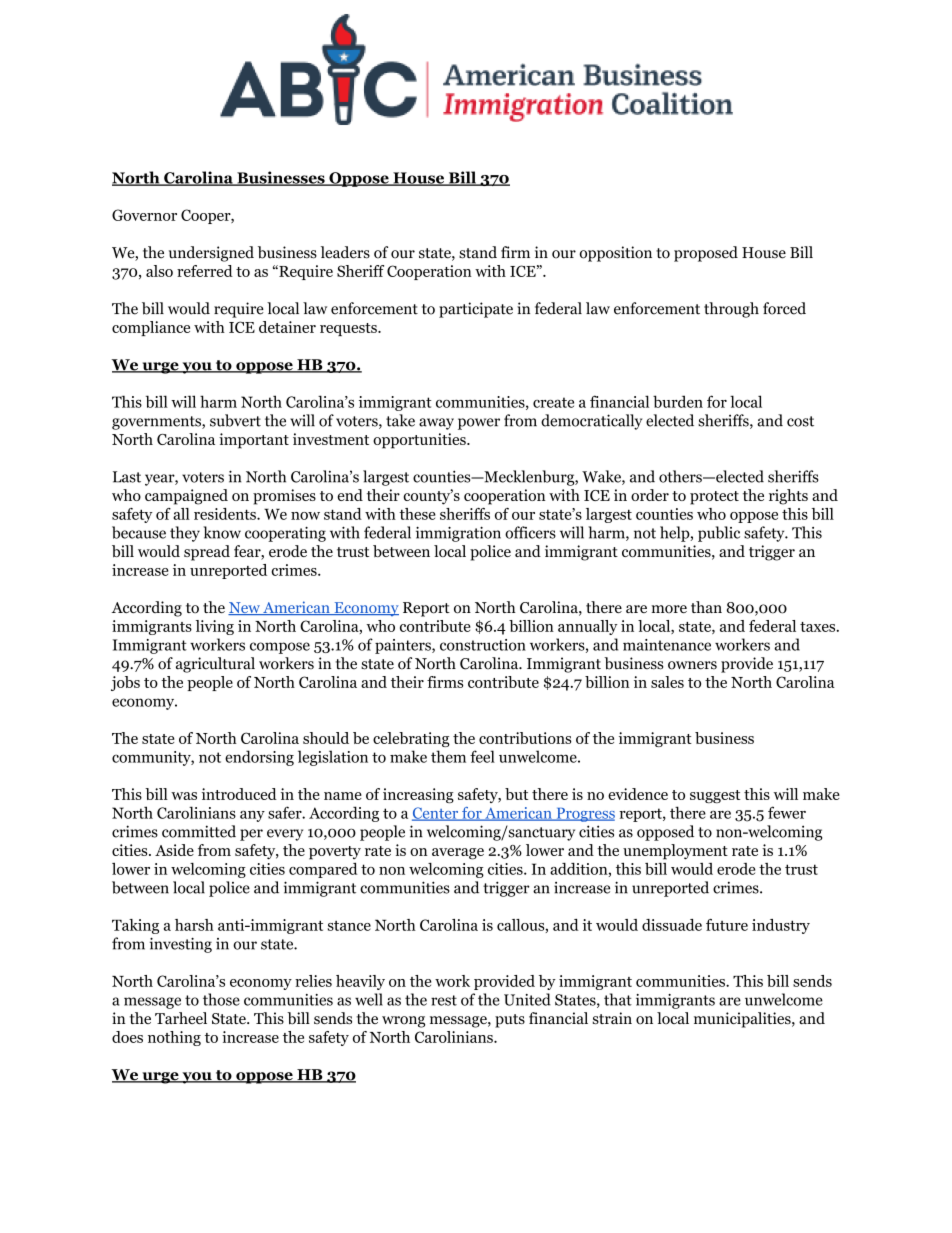 This page has height=1233, width=952. I want to click on undersigned, so click(211, 254).
